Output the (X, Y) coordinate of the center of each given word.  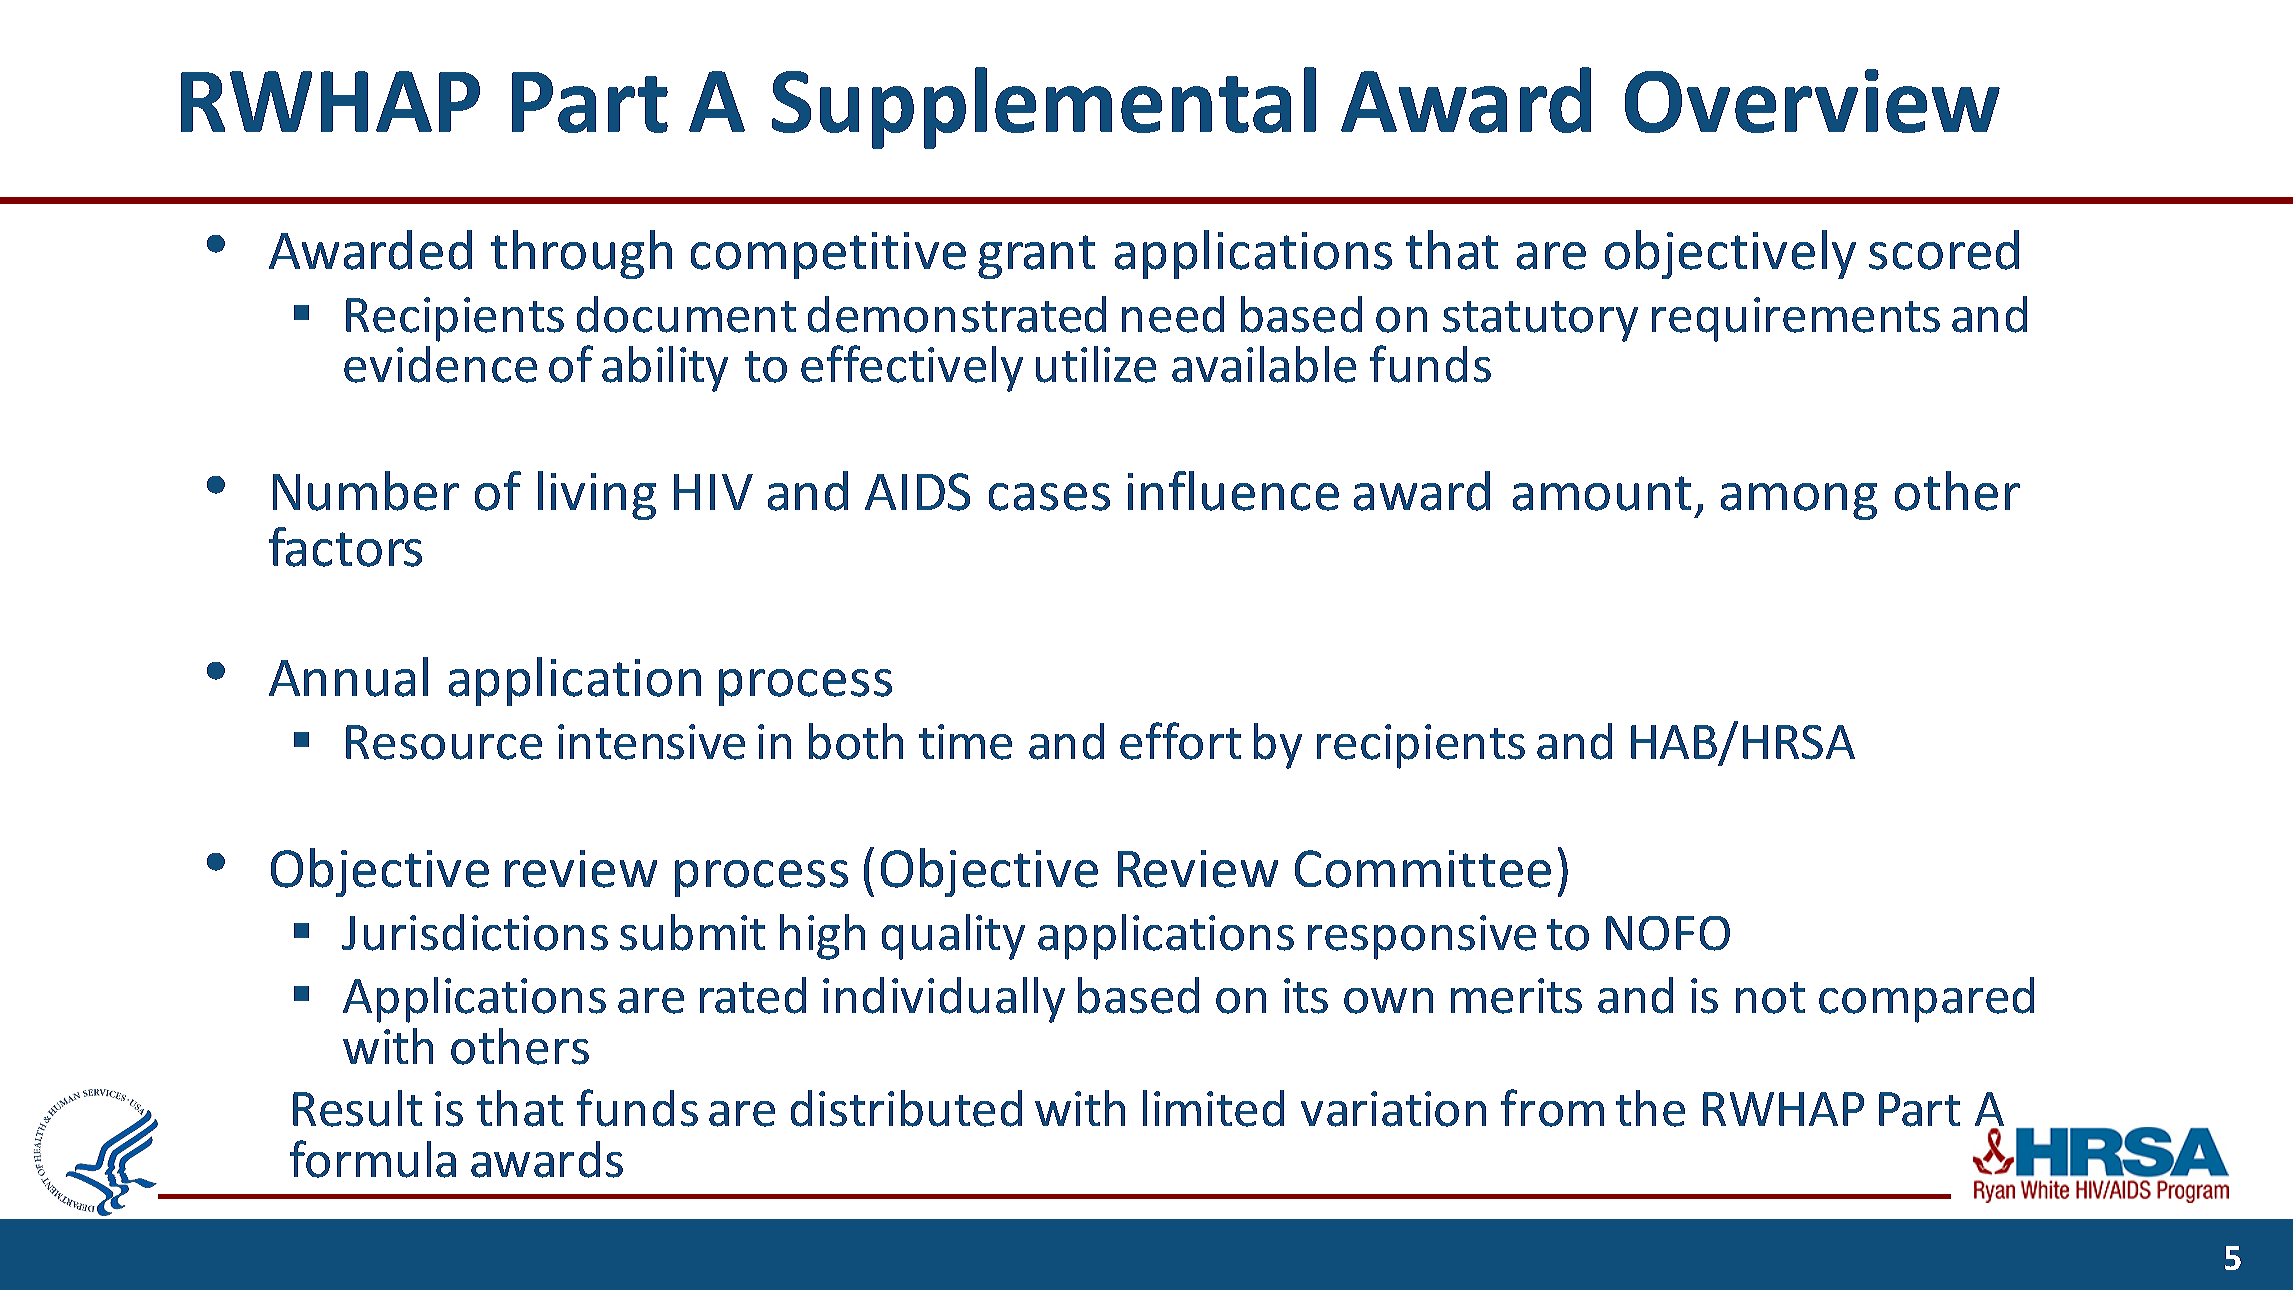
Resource (444, 742)
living (597, 495)
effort (1180, 741)
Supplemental (1044, 108)
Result (357, 1108)
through (581, 254)
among (1799, 501)
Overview (1812, 101)
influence (1233, 491)
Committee (1423, 869)
